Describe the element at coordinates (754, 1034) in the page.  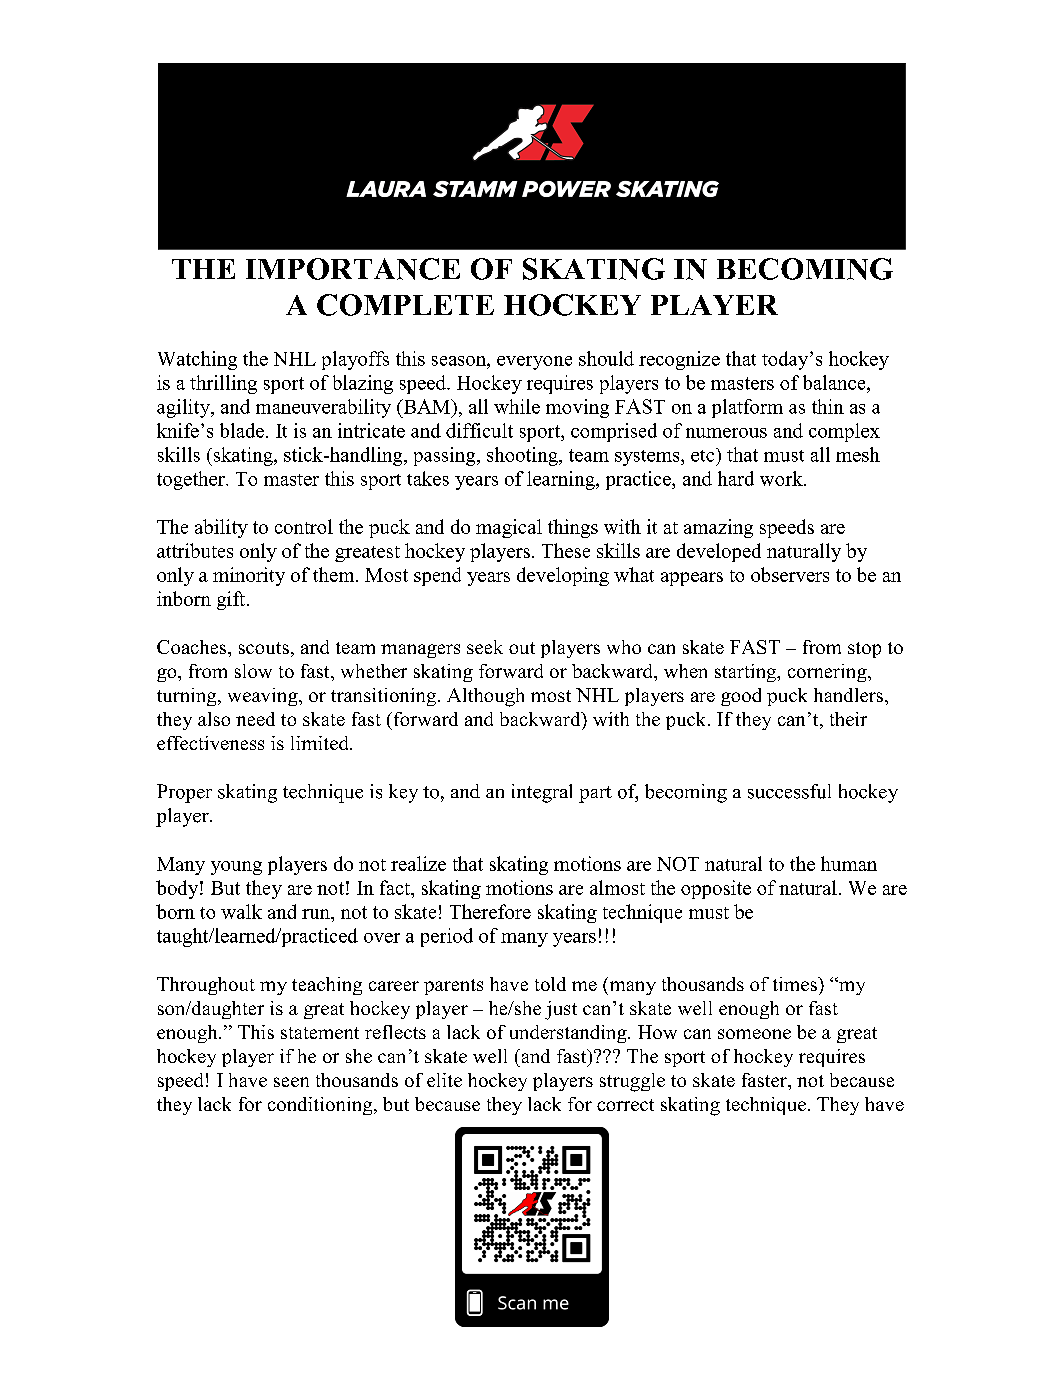
I see `someone` at that location.
